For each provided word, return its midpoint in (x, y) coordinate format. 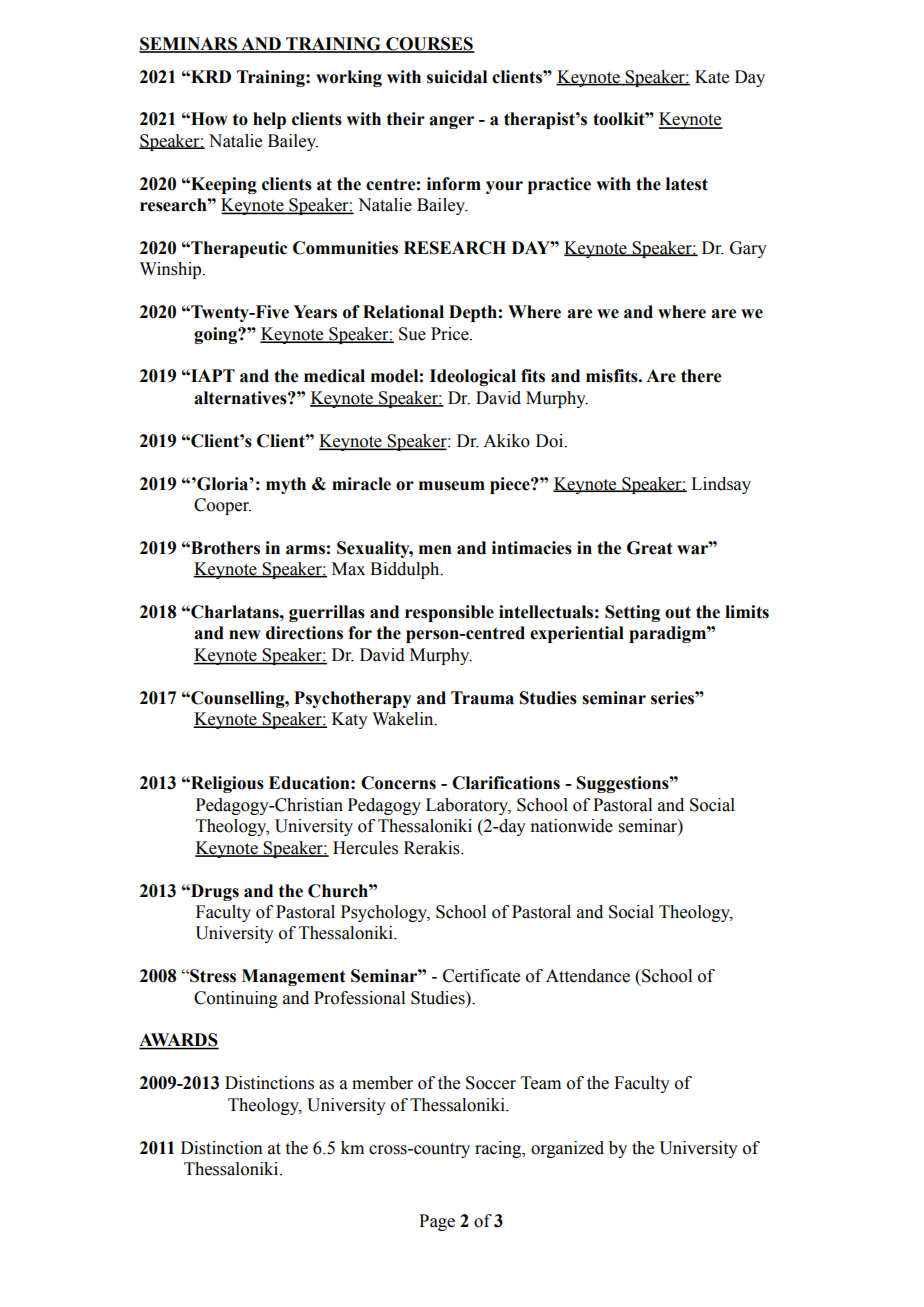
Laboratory (468, 806)
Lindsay (721, 485)
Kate (712, 77)
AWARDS (179, 1041)
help (269, 120)
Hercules (365, 848)
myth (286, 485)
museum (452, 486)
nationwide (571, 826)
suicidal (457, 77)
